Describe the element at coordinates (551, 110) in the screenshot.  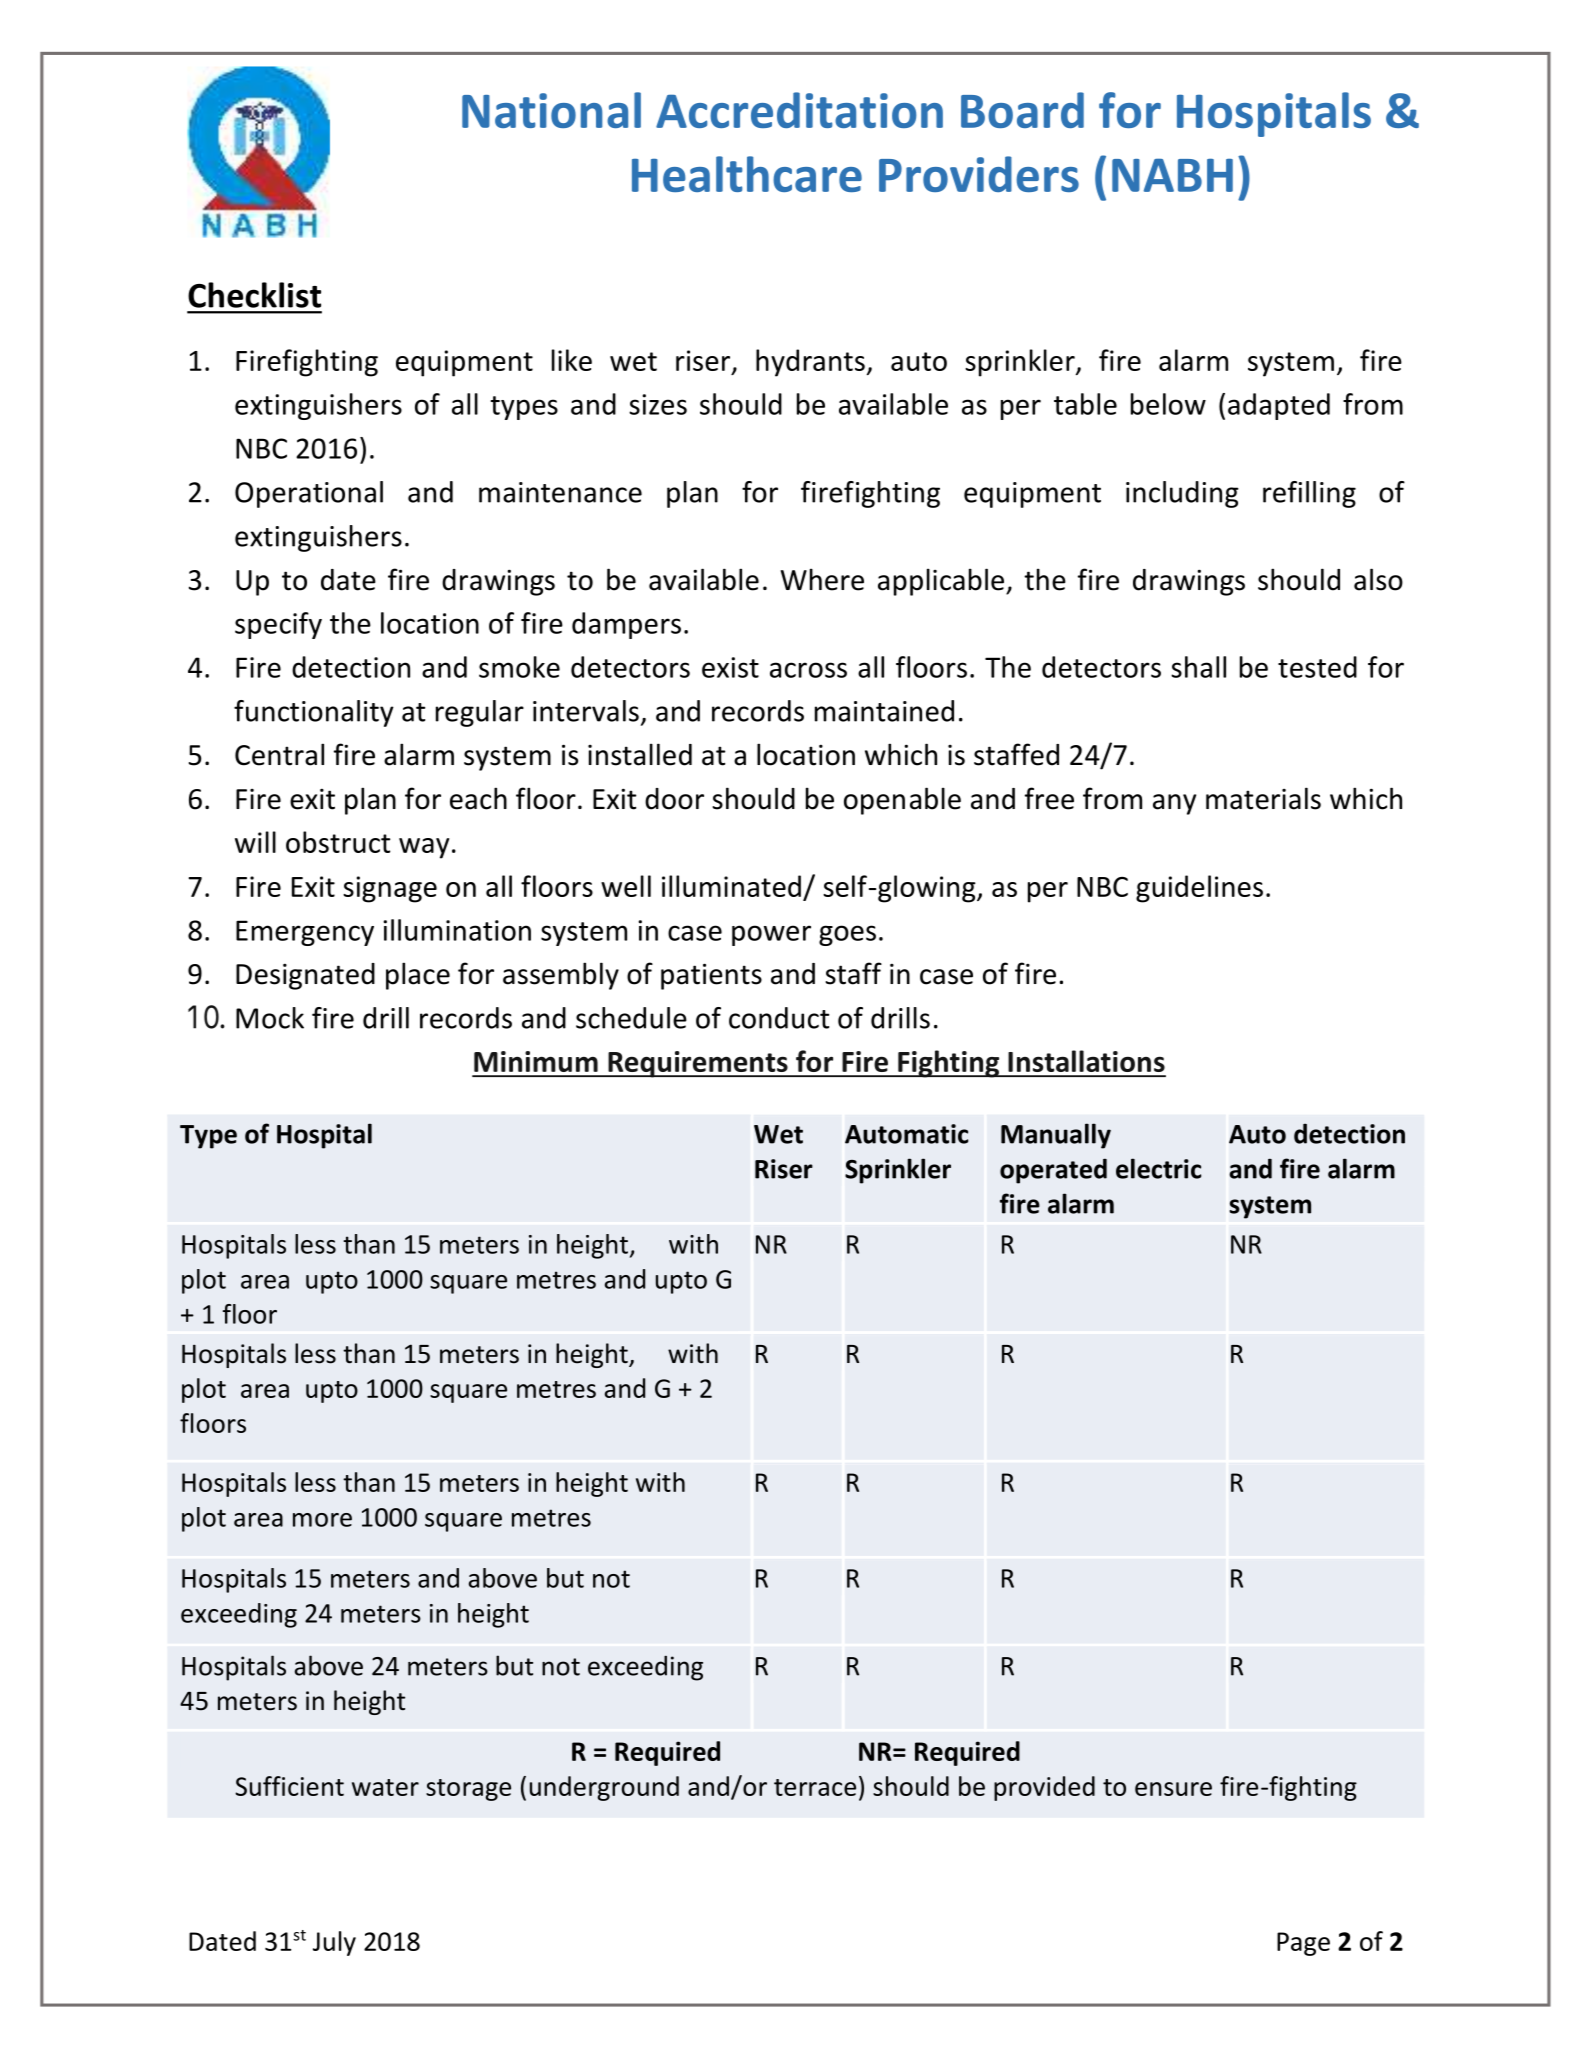
I see `National` at that location.
